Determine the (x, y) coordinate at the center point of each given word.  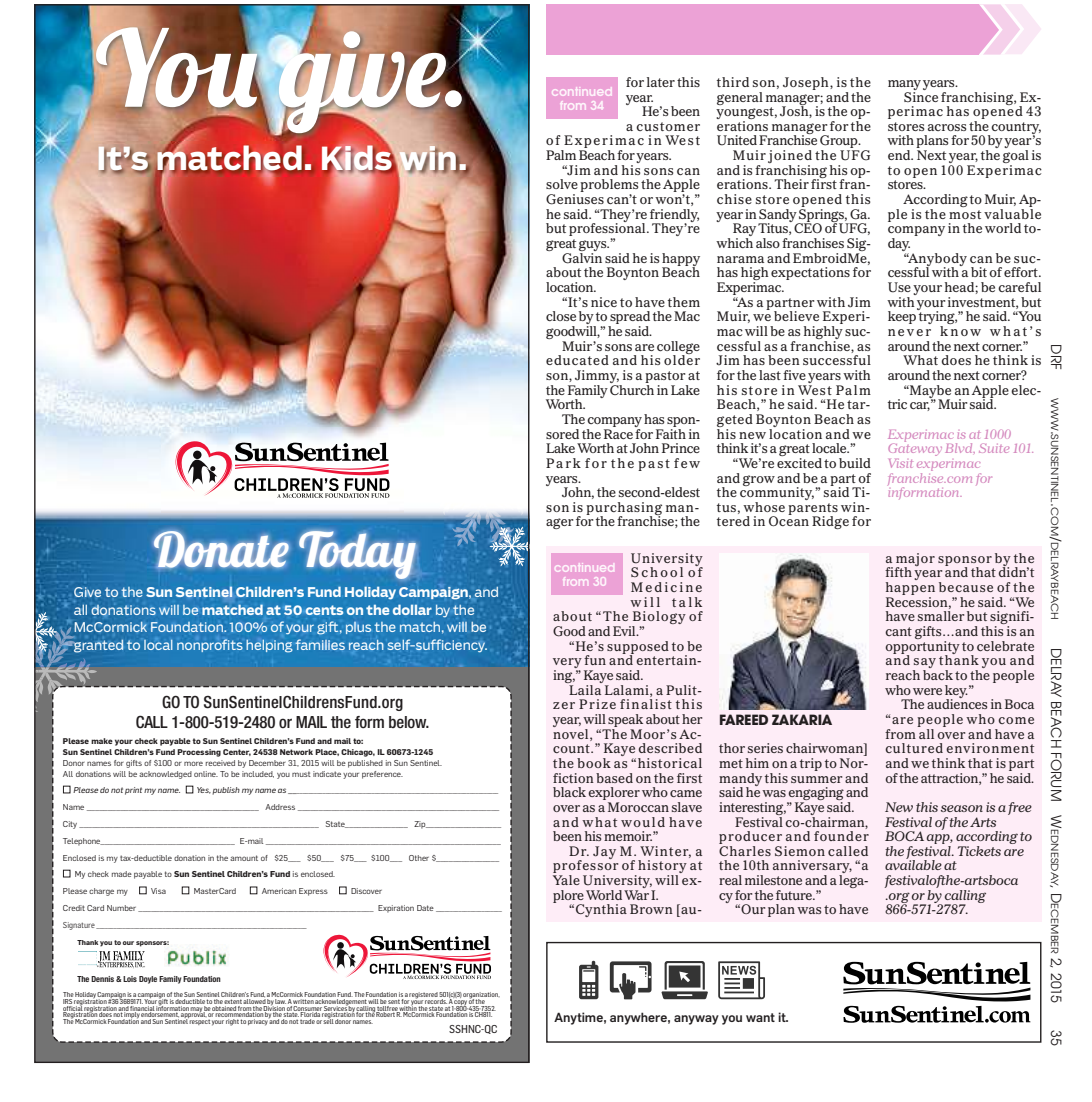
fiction (573, 778)
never (909, 332)
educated (577, 360)
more (193, 763)
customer (668, 126)
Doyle (148, 980)
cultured (914, 748)
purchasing (624, 509)
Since (921, 95)
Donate (221, 549)
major (915, 560)
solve (562, 184)
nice (604, 302)
